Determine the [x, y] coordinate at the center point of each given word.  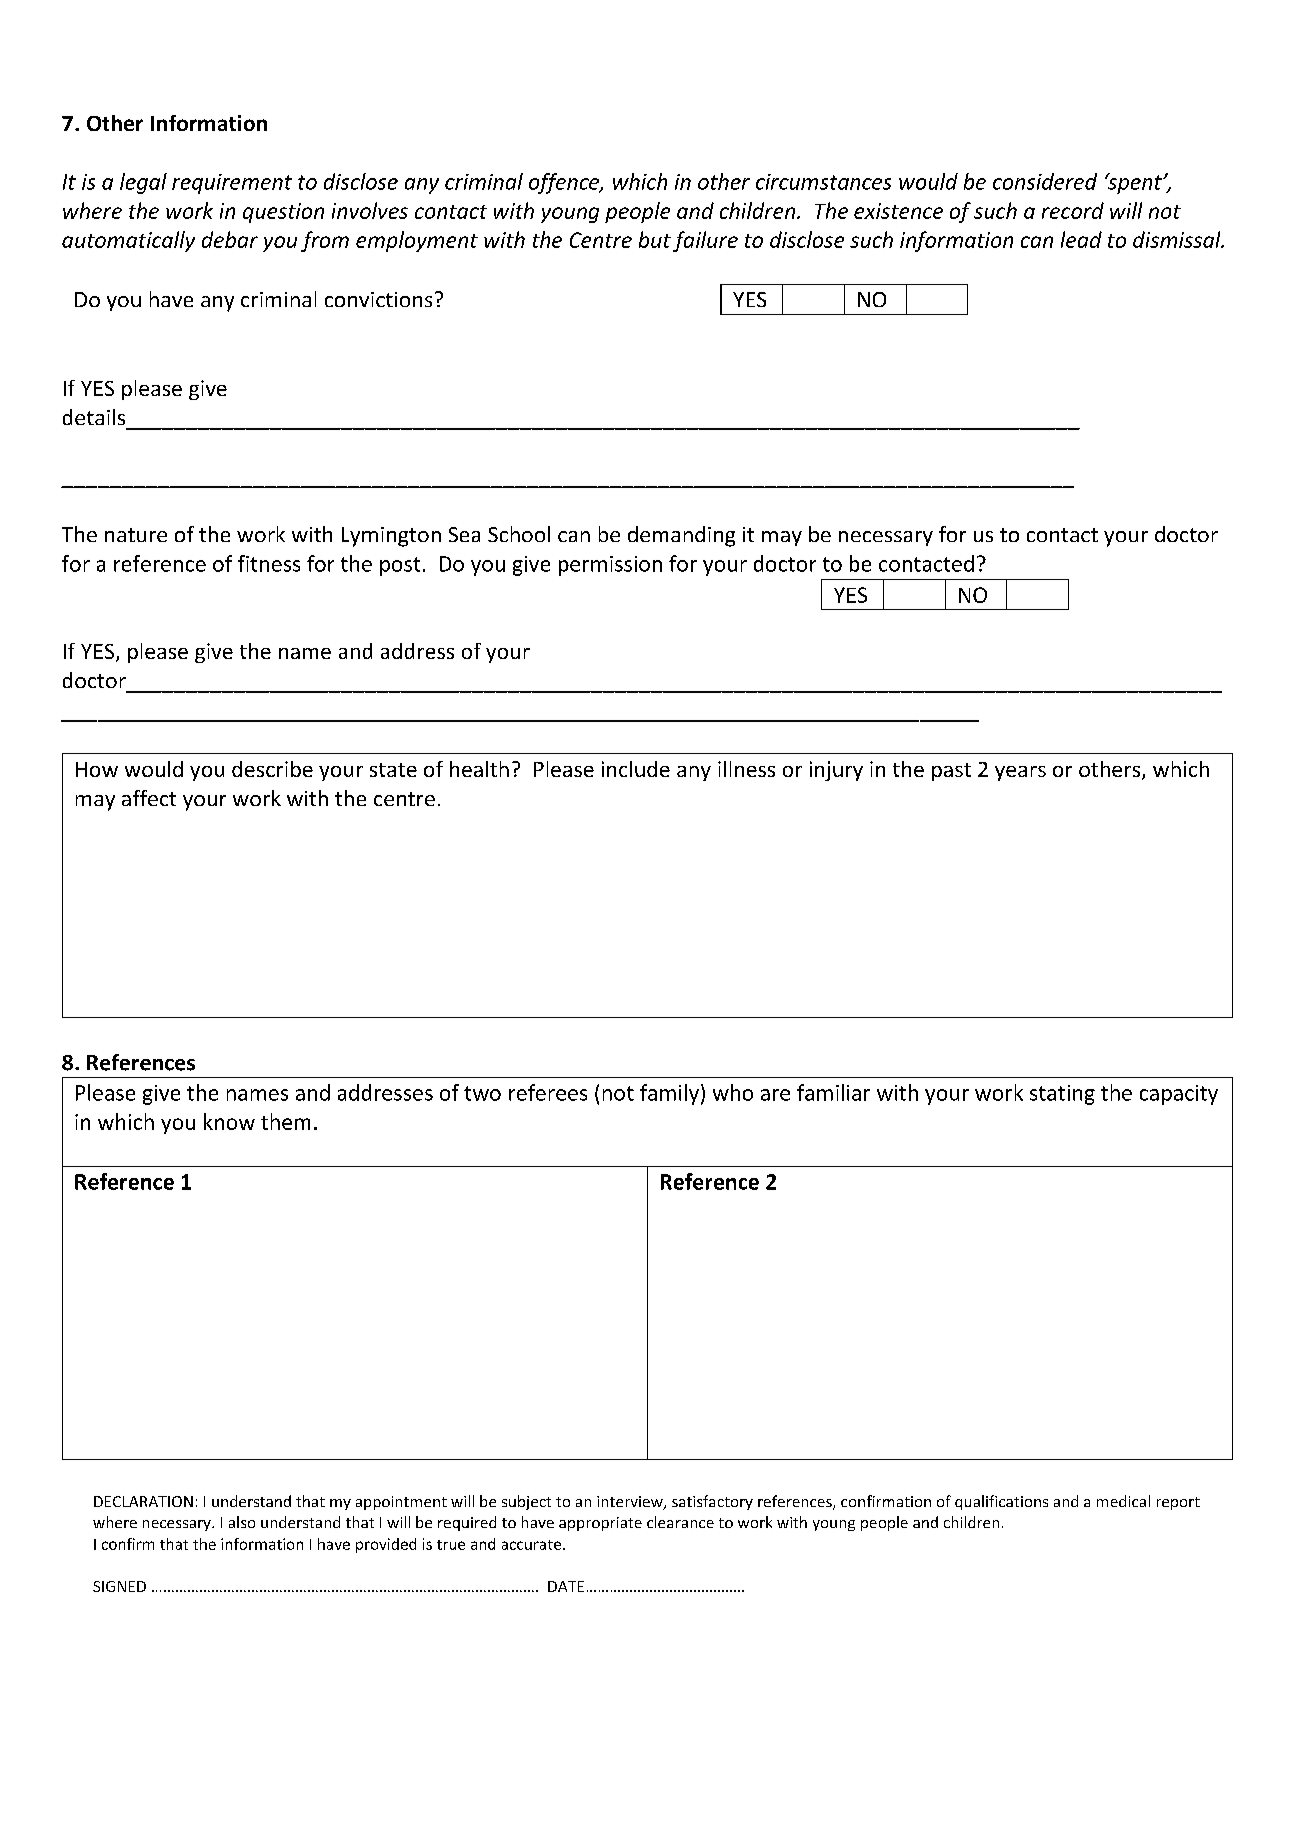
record [1073, 210]
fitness [269, 563]
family [669, 1094]
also [242, 1522]
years [1020, 773]
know [229, 1121]
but [655, 239]
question [283, 213]
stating [1062, 1095]
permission [610, 566]
